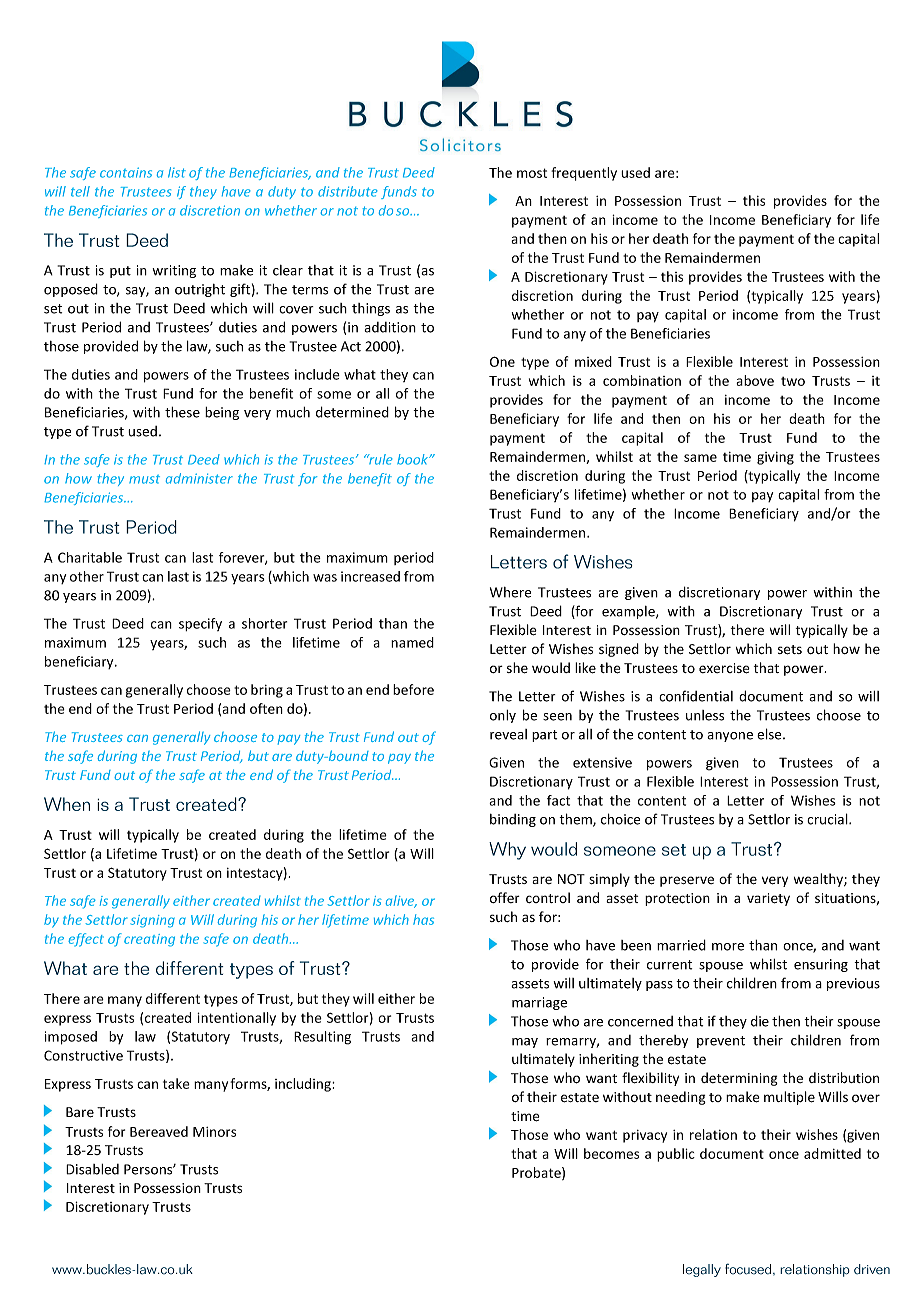 The height and width of the page is (1307, 924). I want to click on creating, so click(149, 940).
